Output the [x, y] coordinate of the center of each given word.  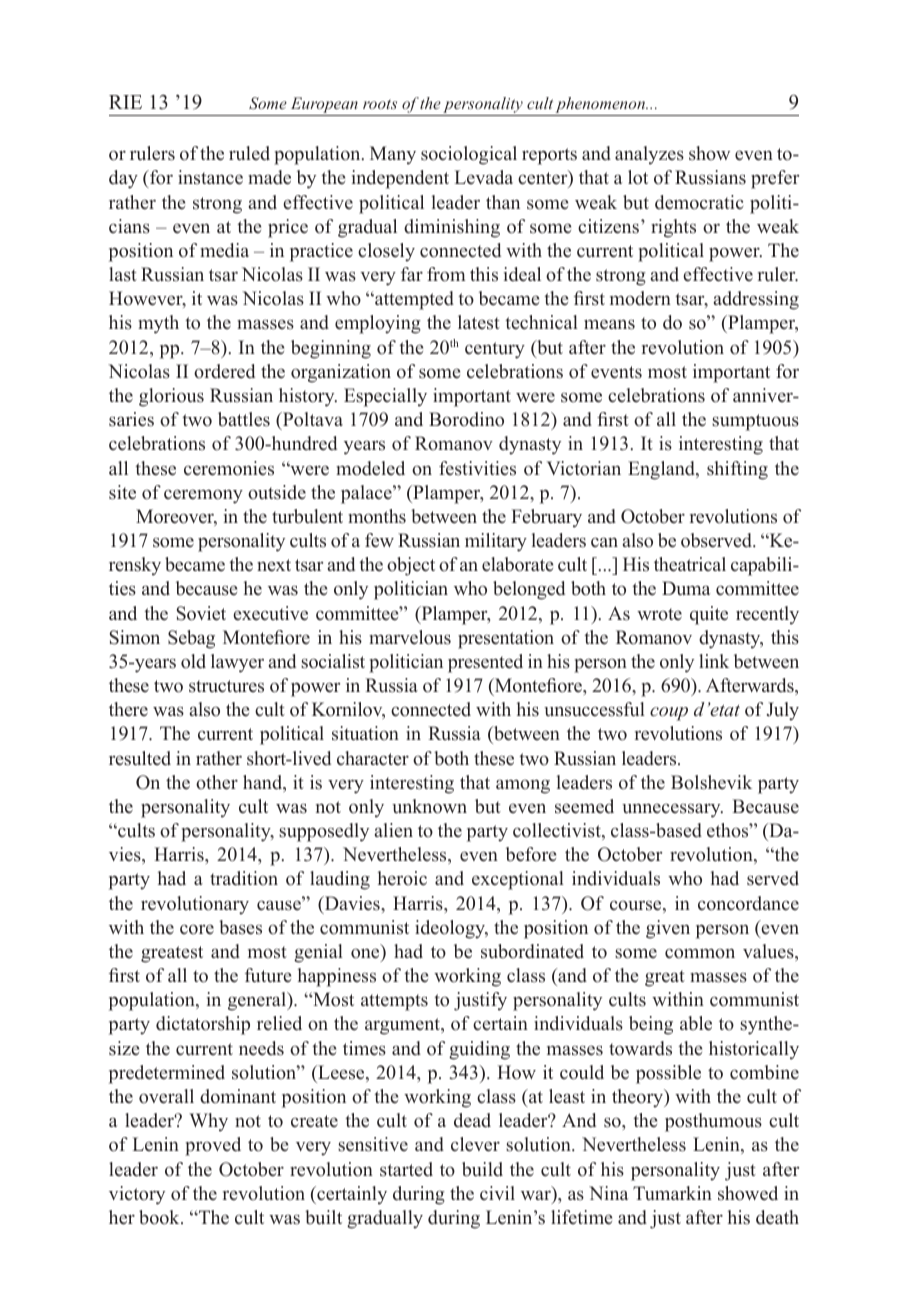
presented [485, 663]
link [714, 661]
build [482, 1169]
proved [213, 1146]
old [193, 661]
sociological [469, 155]
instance [210, 177]
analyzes [649, 155]
